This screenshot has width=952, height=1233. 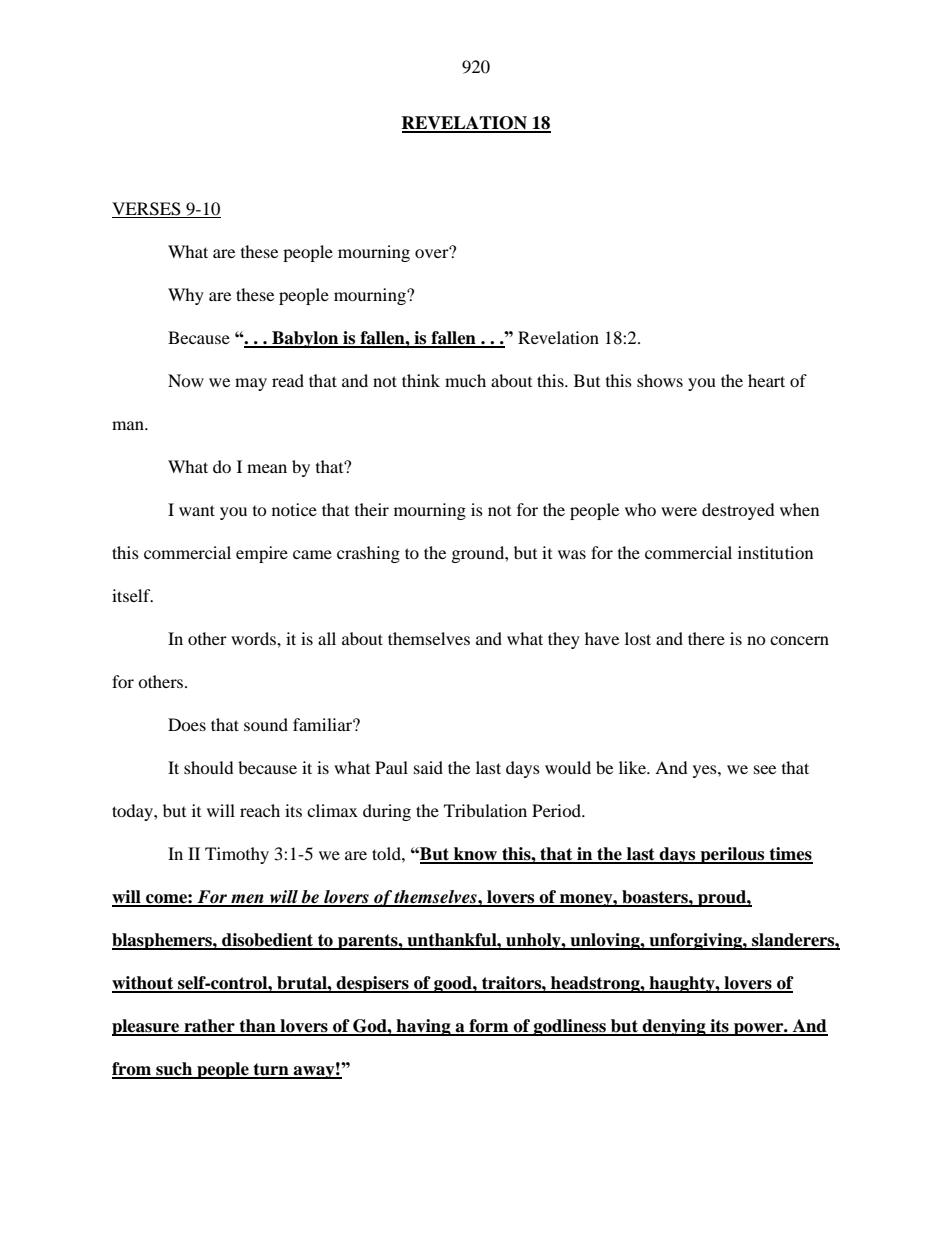 What do you see at coordinates (147, 210) in the screenshot?
I see `VERSES` at bounding box center [147, 210].
